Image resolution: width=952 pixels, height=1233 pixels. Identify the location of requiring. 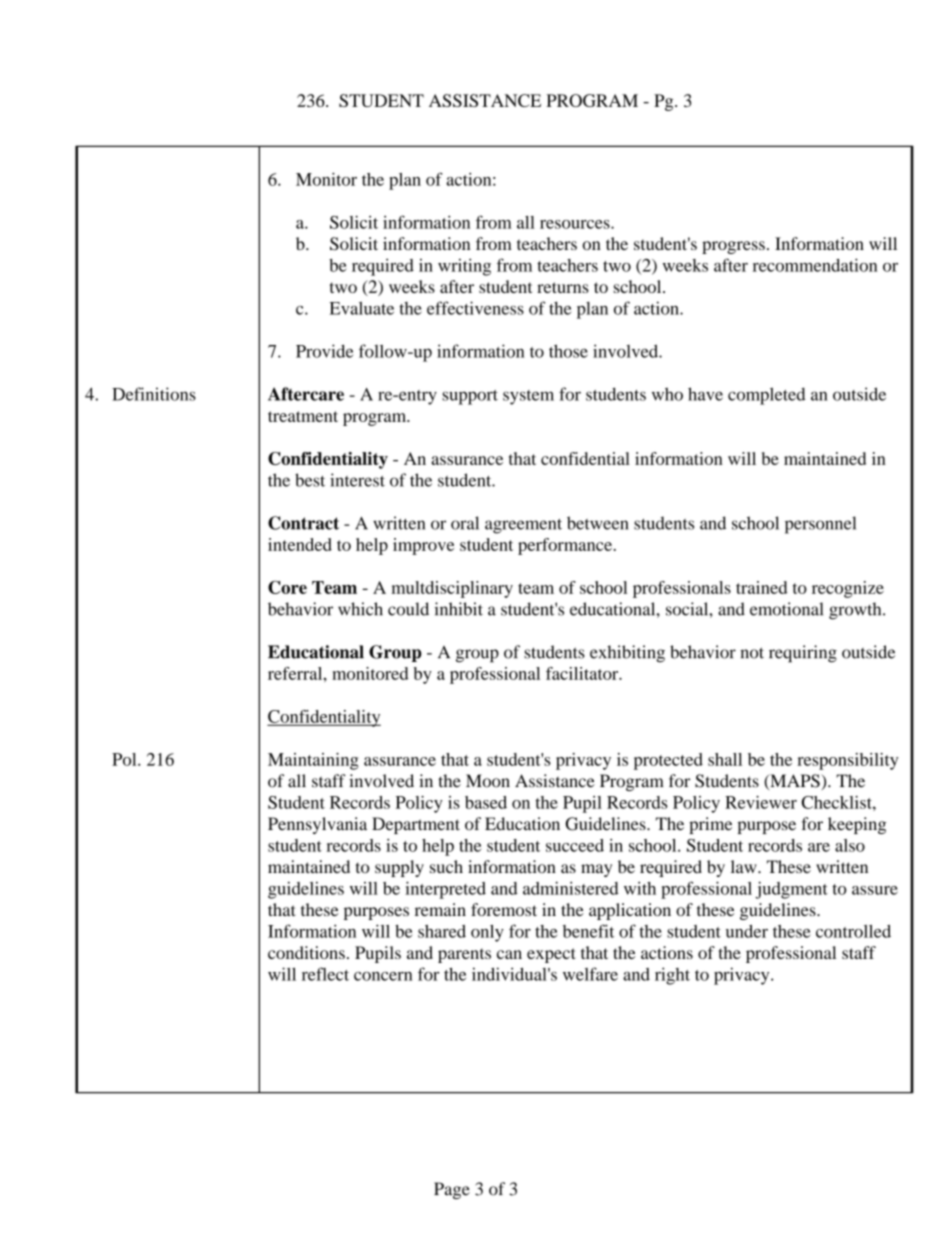
(803, 654).
